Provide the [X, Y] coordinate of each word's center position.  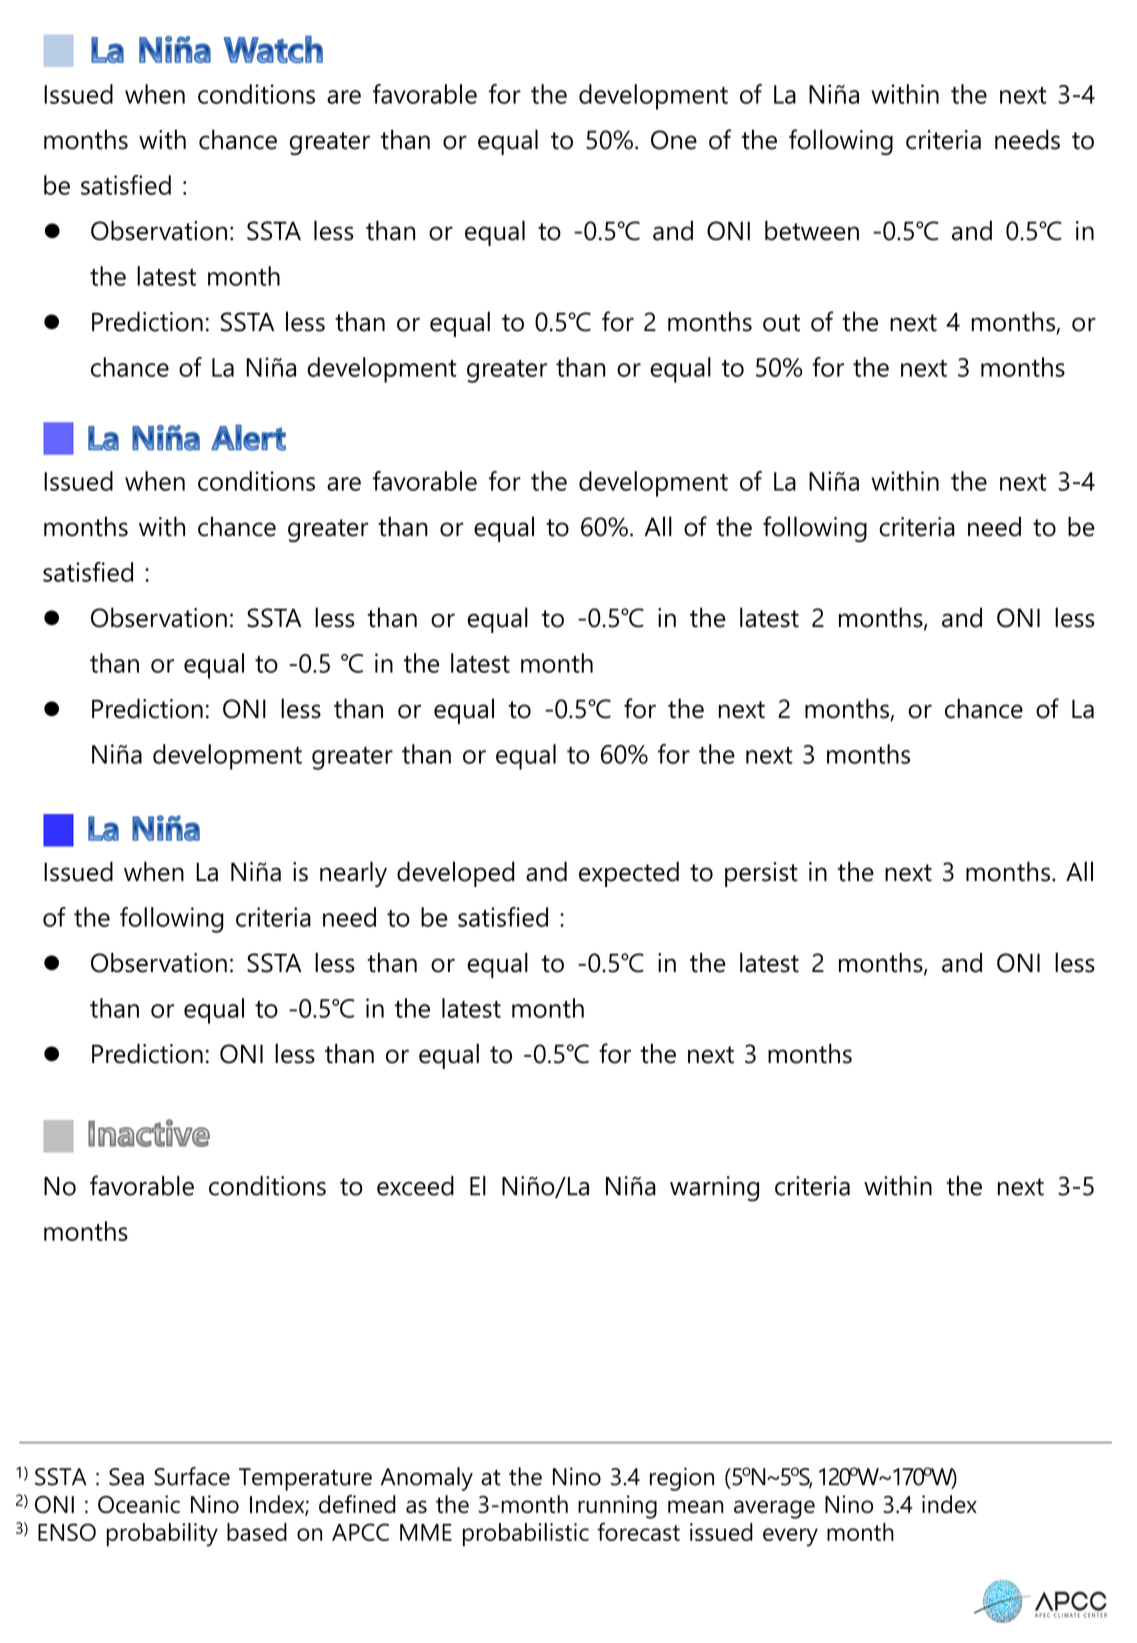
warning [714, 1189]
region [682, 1479]
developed [455, 874]
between [812, 230]
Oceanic [139, 1504]
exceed [415, 1186]
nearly [353, 874]
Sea [126, 1477]
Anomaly [427, 1479]
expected [629, 874]
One [674, 140]
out [781, 323]
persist [761, 874]
